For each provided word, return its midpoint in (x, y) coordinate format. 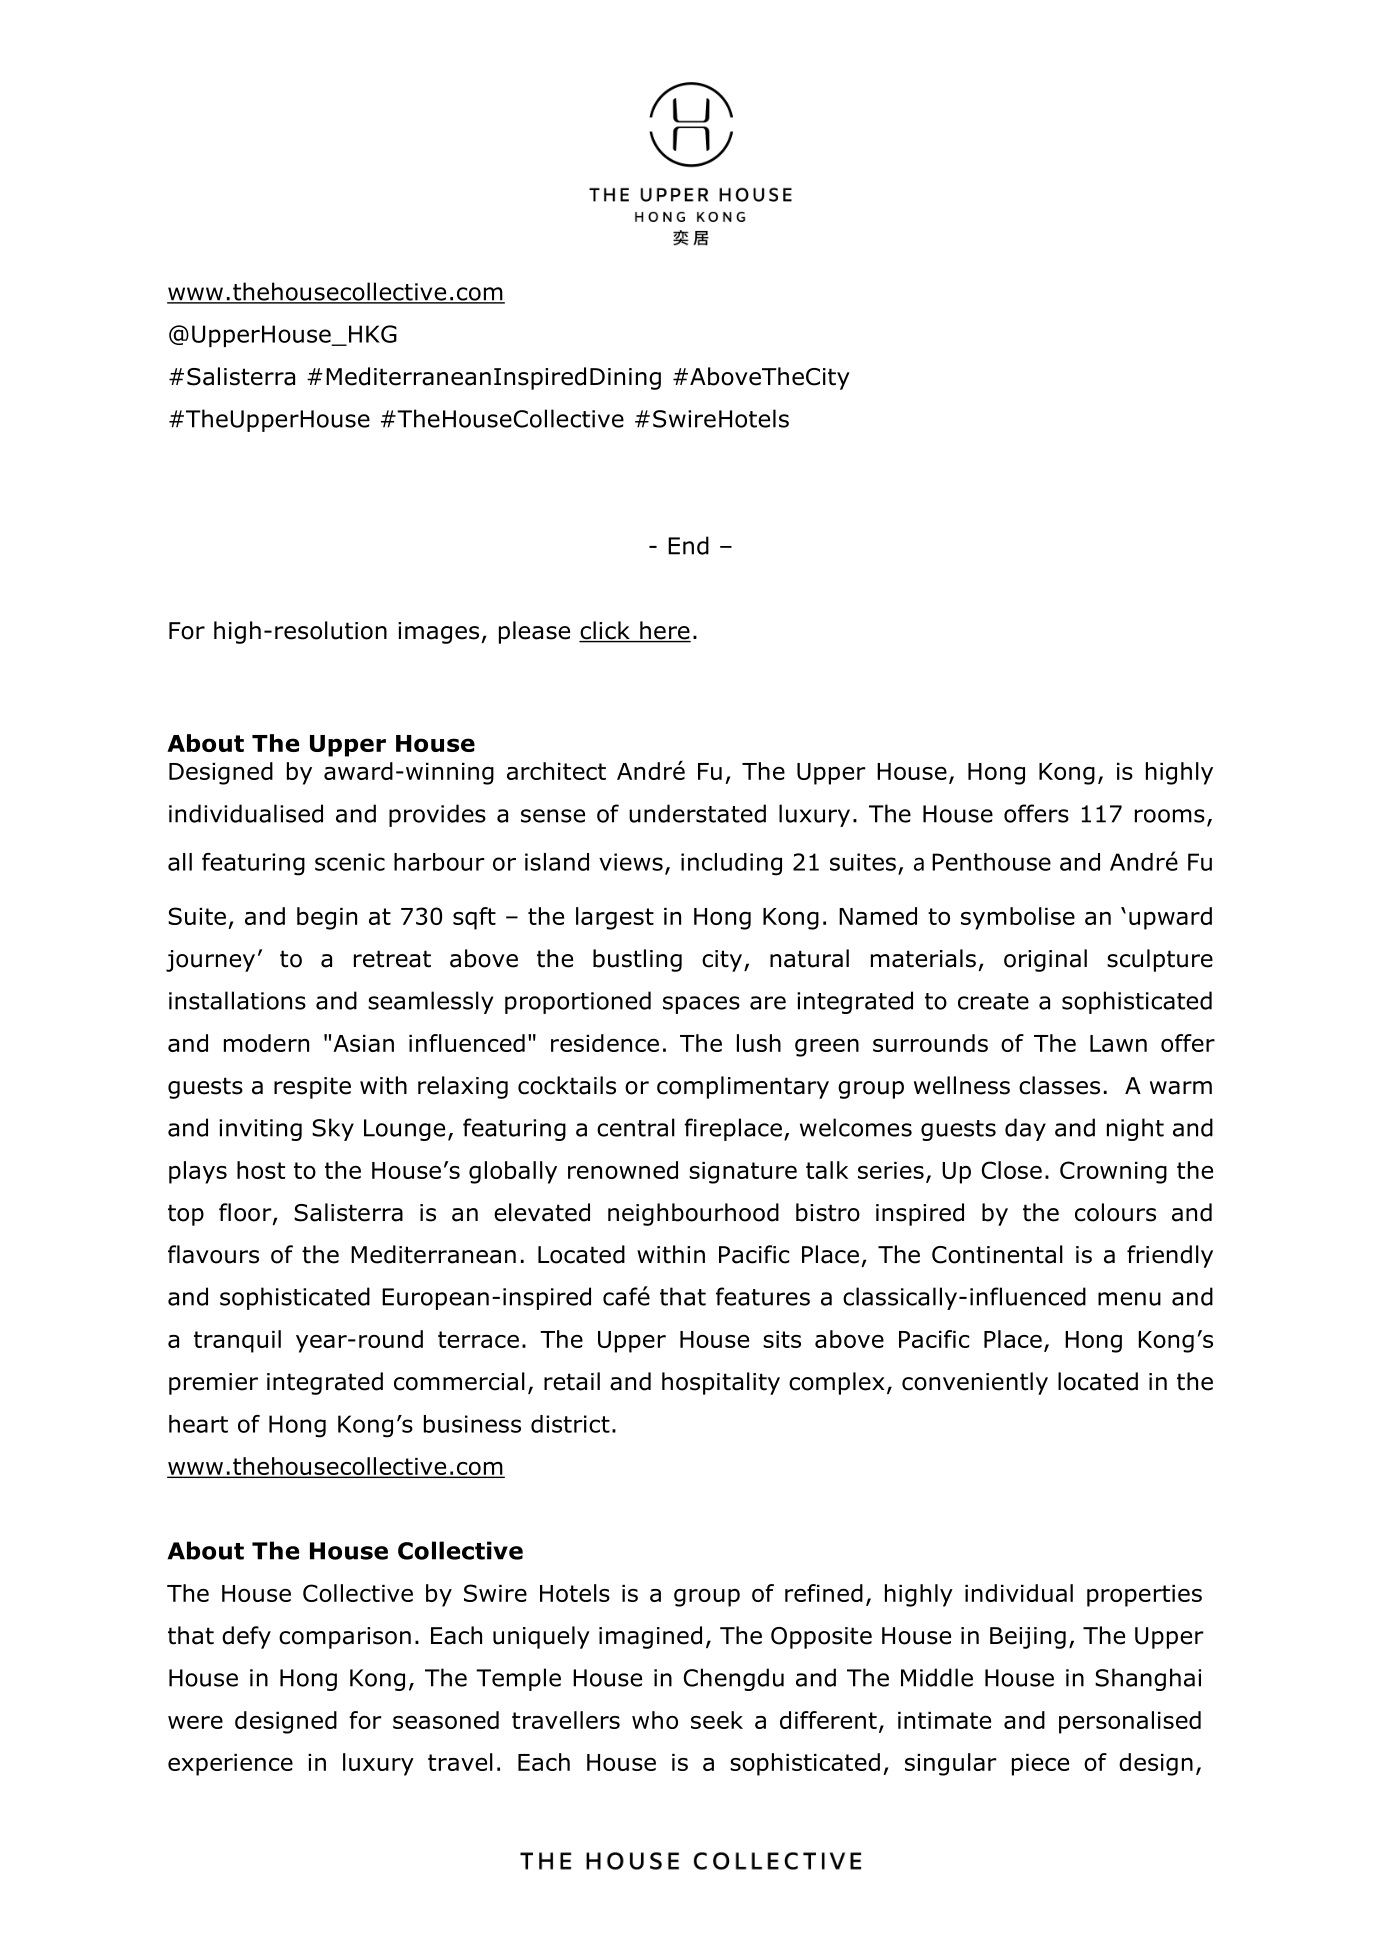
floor (246, 1213)
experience (230, 1765)
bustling (637, 960)
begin (327, 918)
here (664, 631)
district (570, 1424)
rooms (1170, 816)
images (438, 633)
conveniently (975, 1383)
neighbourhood (693, 1214)
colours (1115, 1212)
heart (198, 1424)
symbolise (1018, 918)
